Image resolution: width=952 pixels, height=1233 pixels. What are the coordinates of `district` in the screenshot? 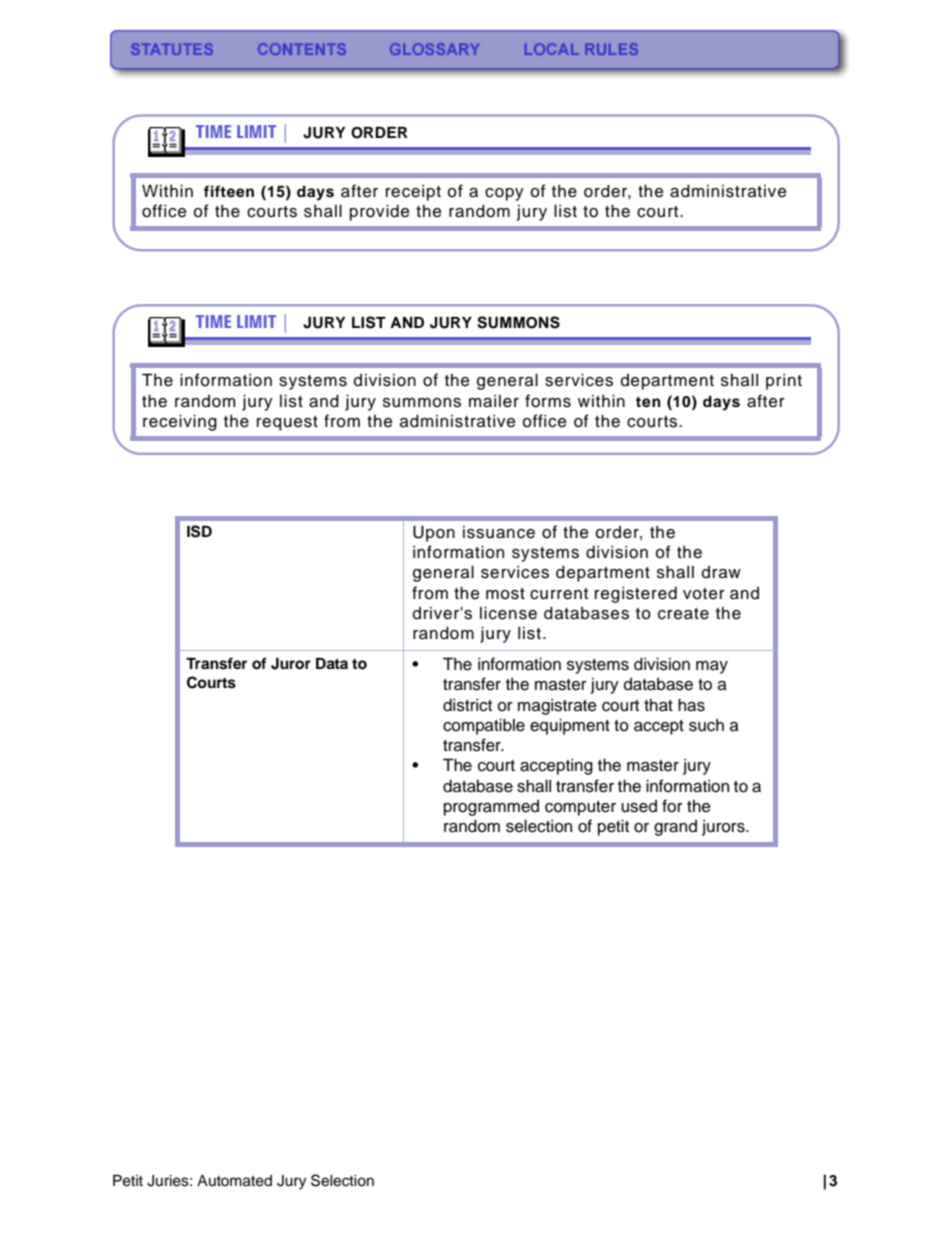 It's located at (467, 705).
